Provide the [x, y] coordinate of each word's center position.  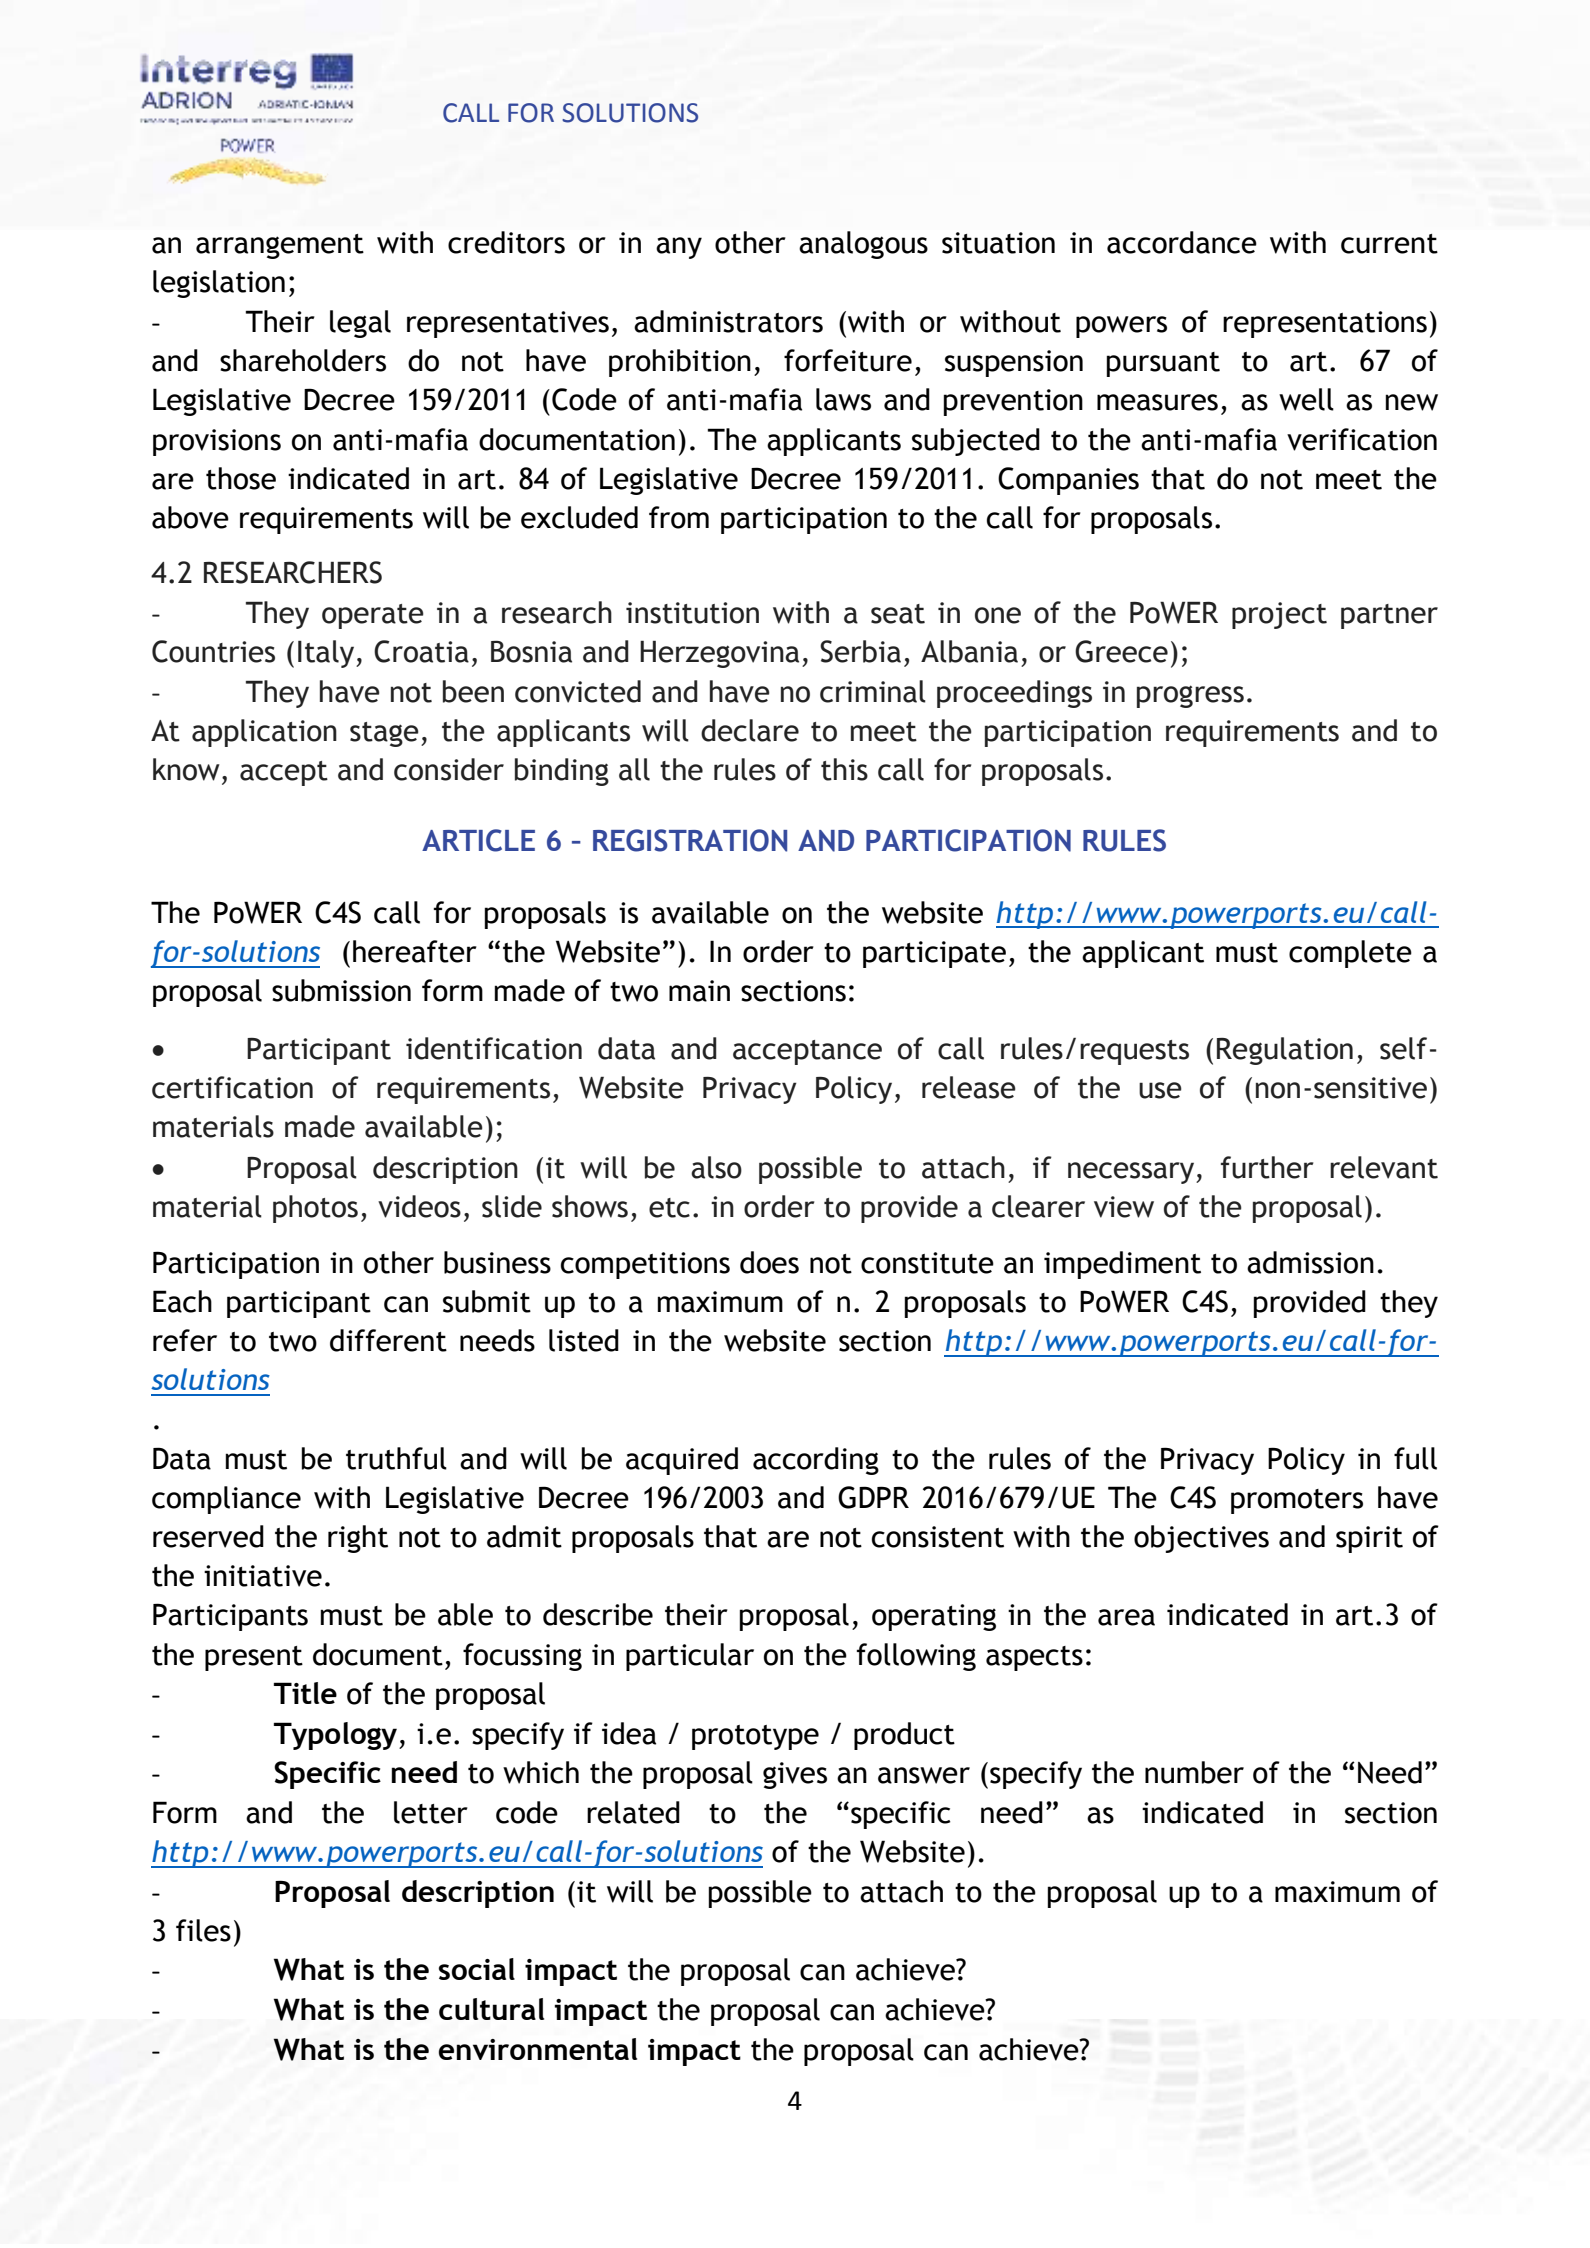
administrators [728, 321]
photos [315, 1209]
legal [360, 324]
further [1267, 1167]
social [477, 1969]
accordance [1182, 242]
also [716, 1167]
